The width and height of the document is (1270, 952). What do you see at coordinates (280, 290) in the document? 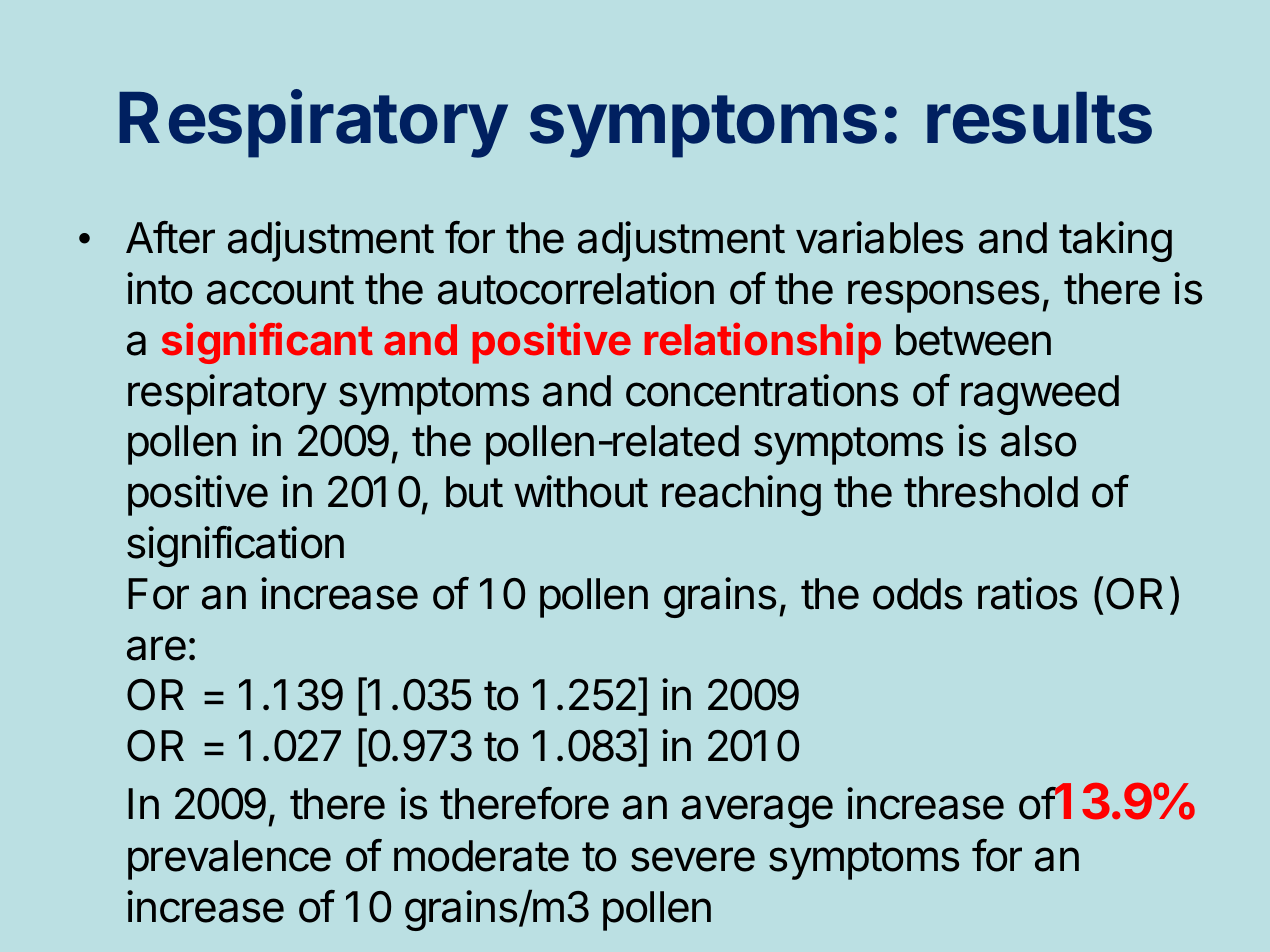
I see `account` at bounding box center [280, 290].
